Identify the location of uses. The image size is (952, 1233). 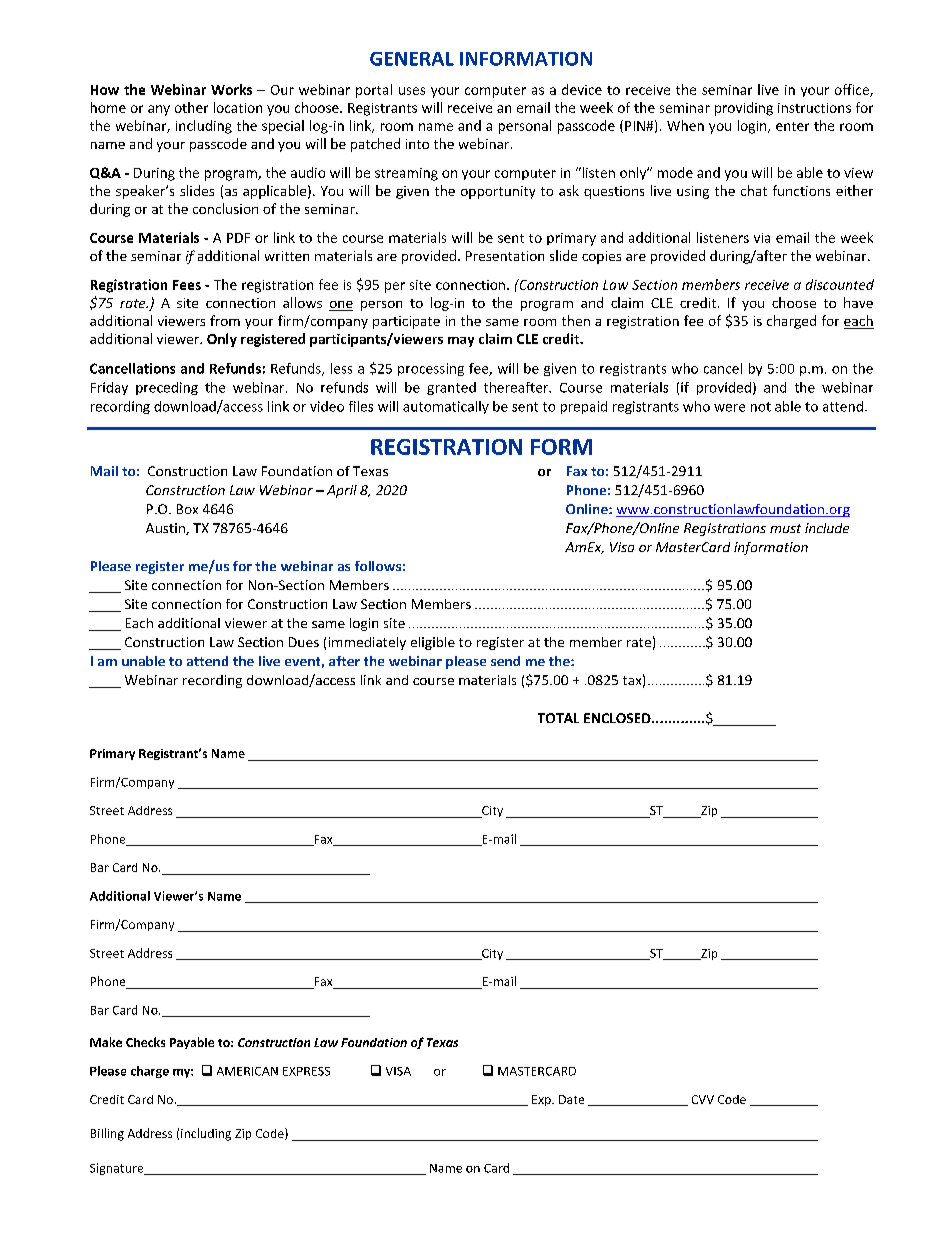
(412, 91).
